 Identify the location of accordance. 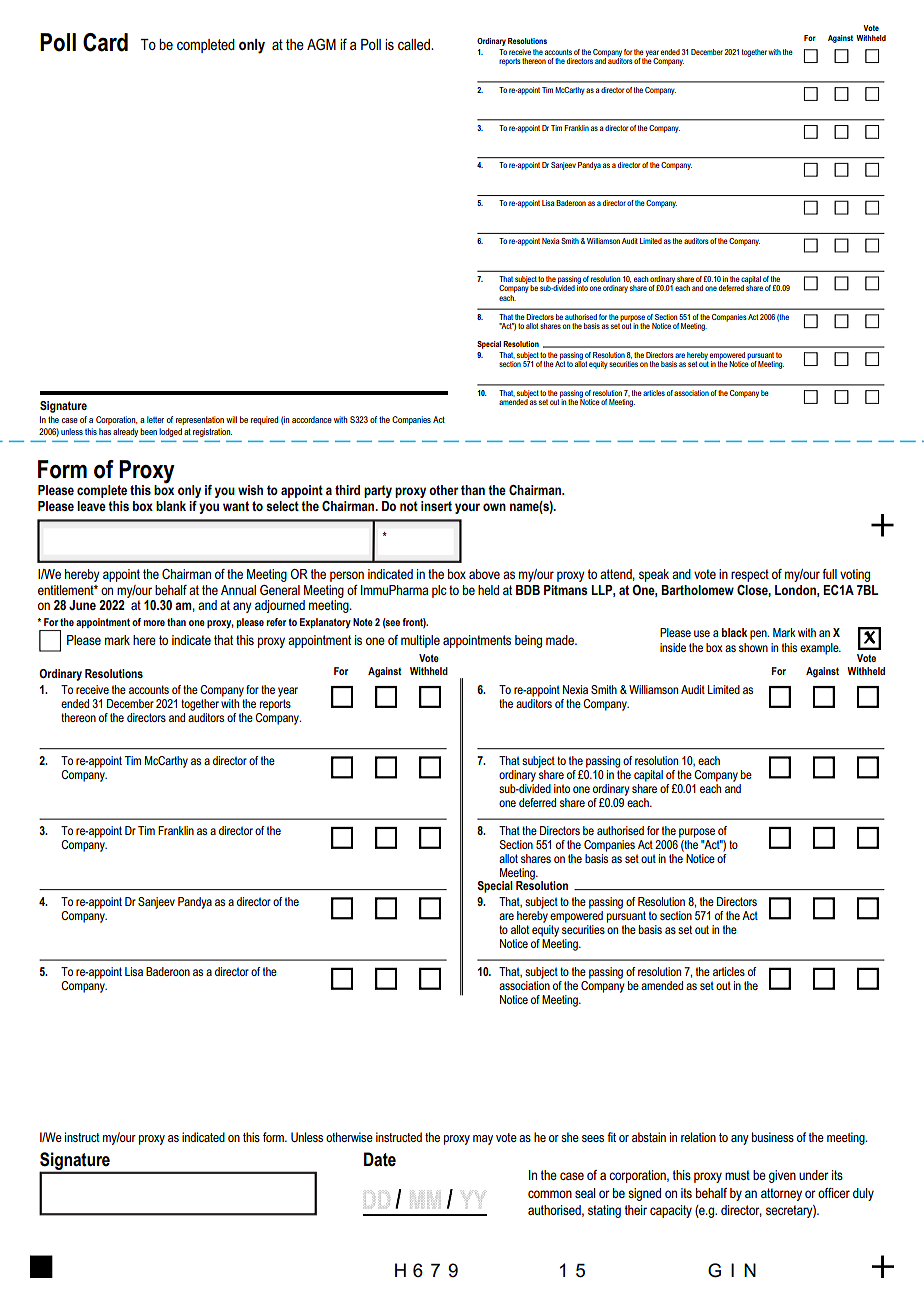
(312, 419).
